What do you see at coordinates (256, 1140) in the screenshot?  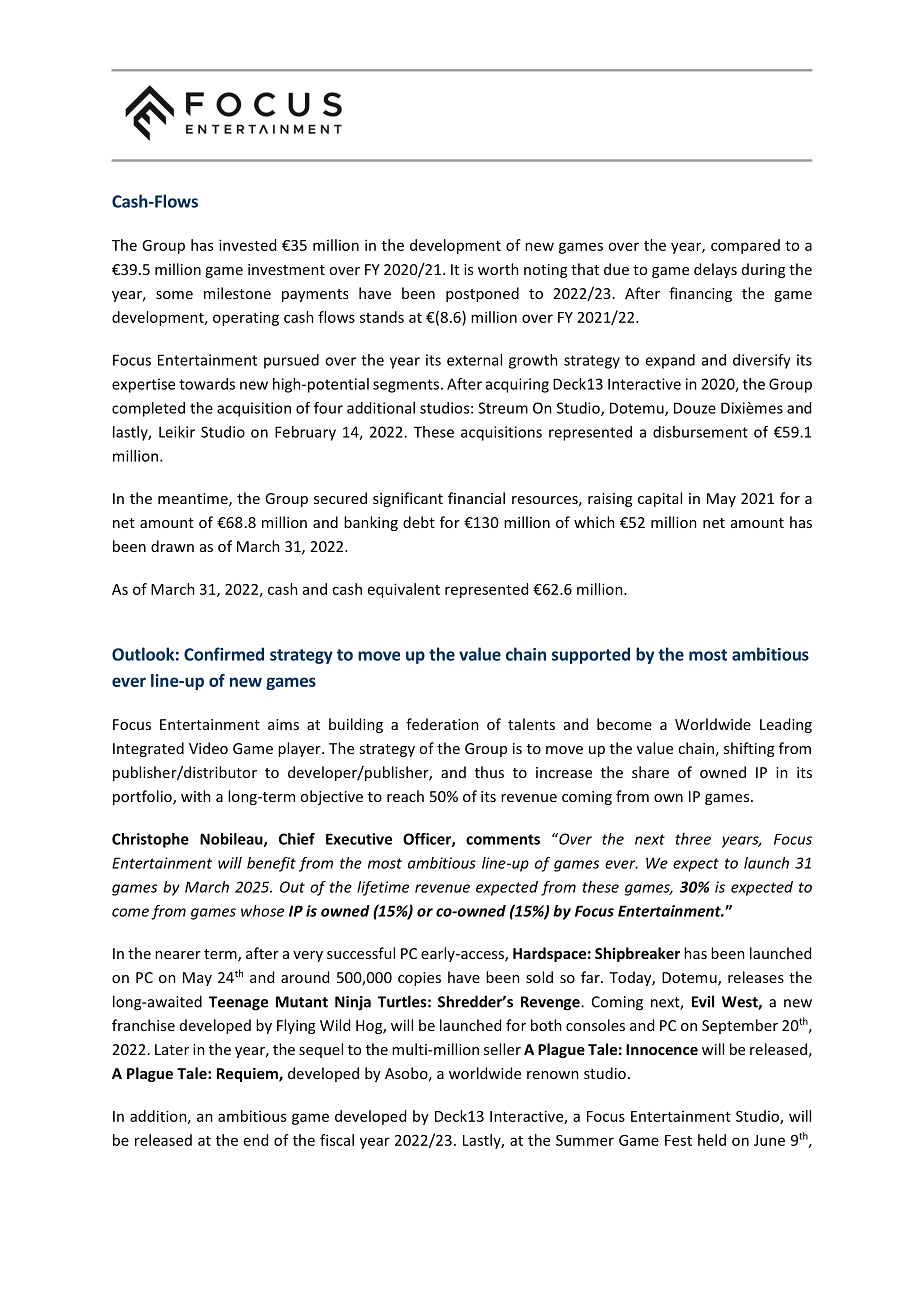 I see `end` at bounding box center [256, 1140].
